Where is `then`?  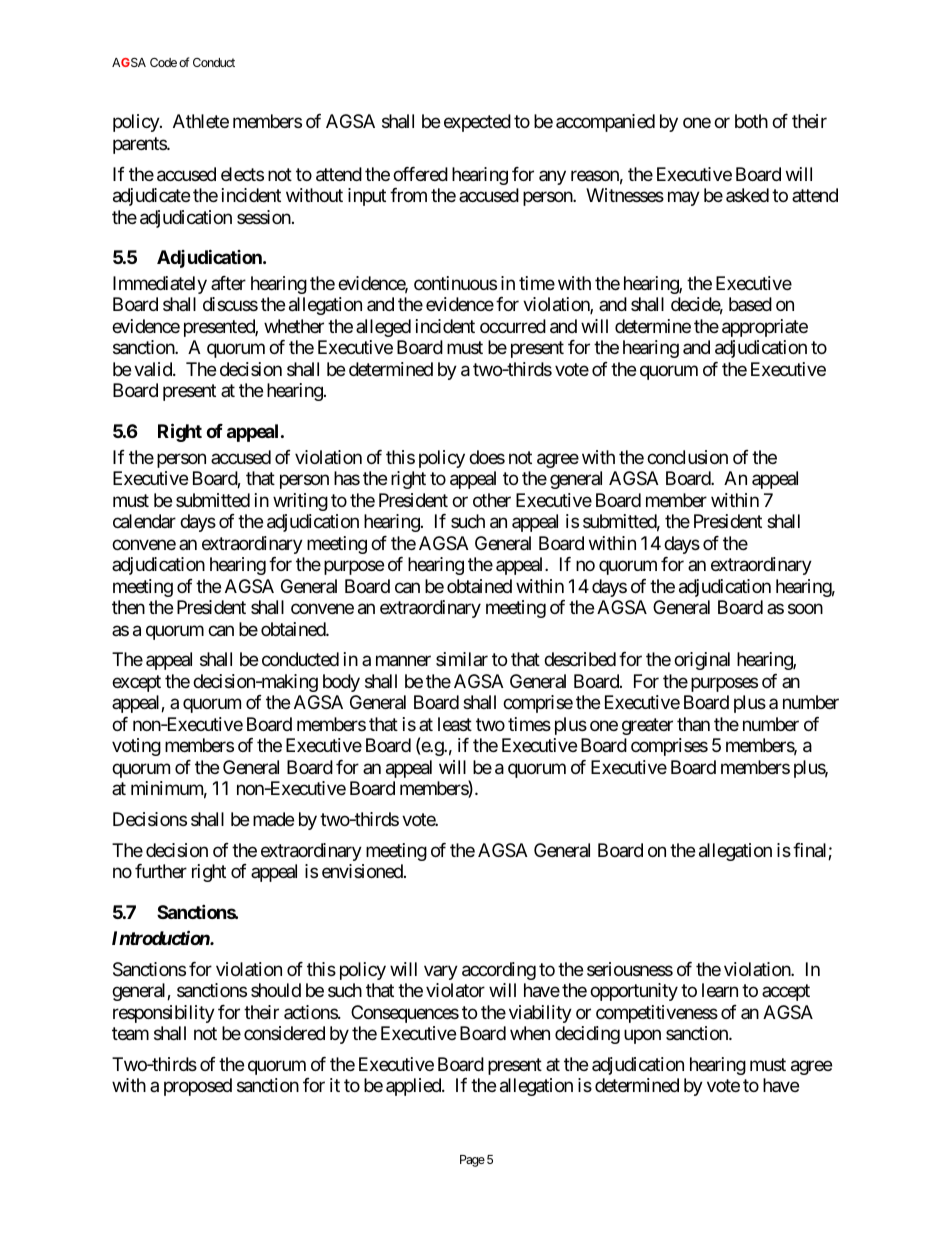
then is located at coordinates (128, 607).
